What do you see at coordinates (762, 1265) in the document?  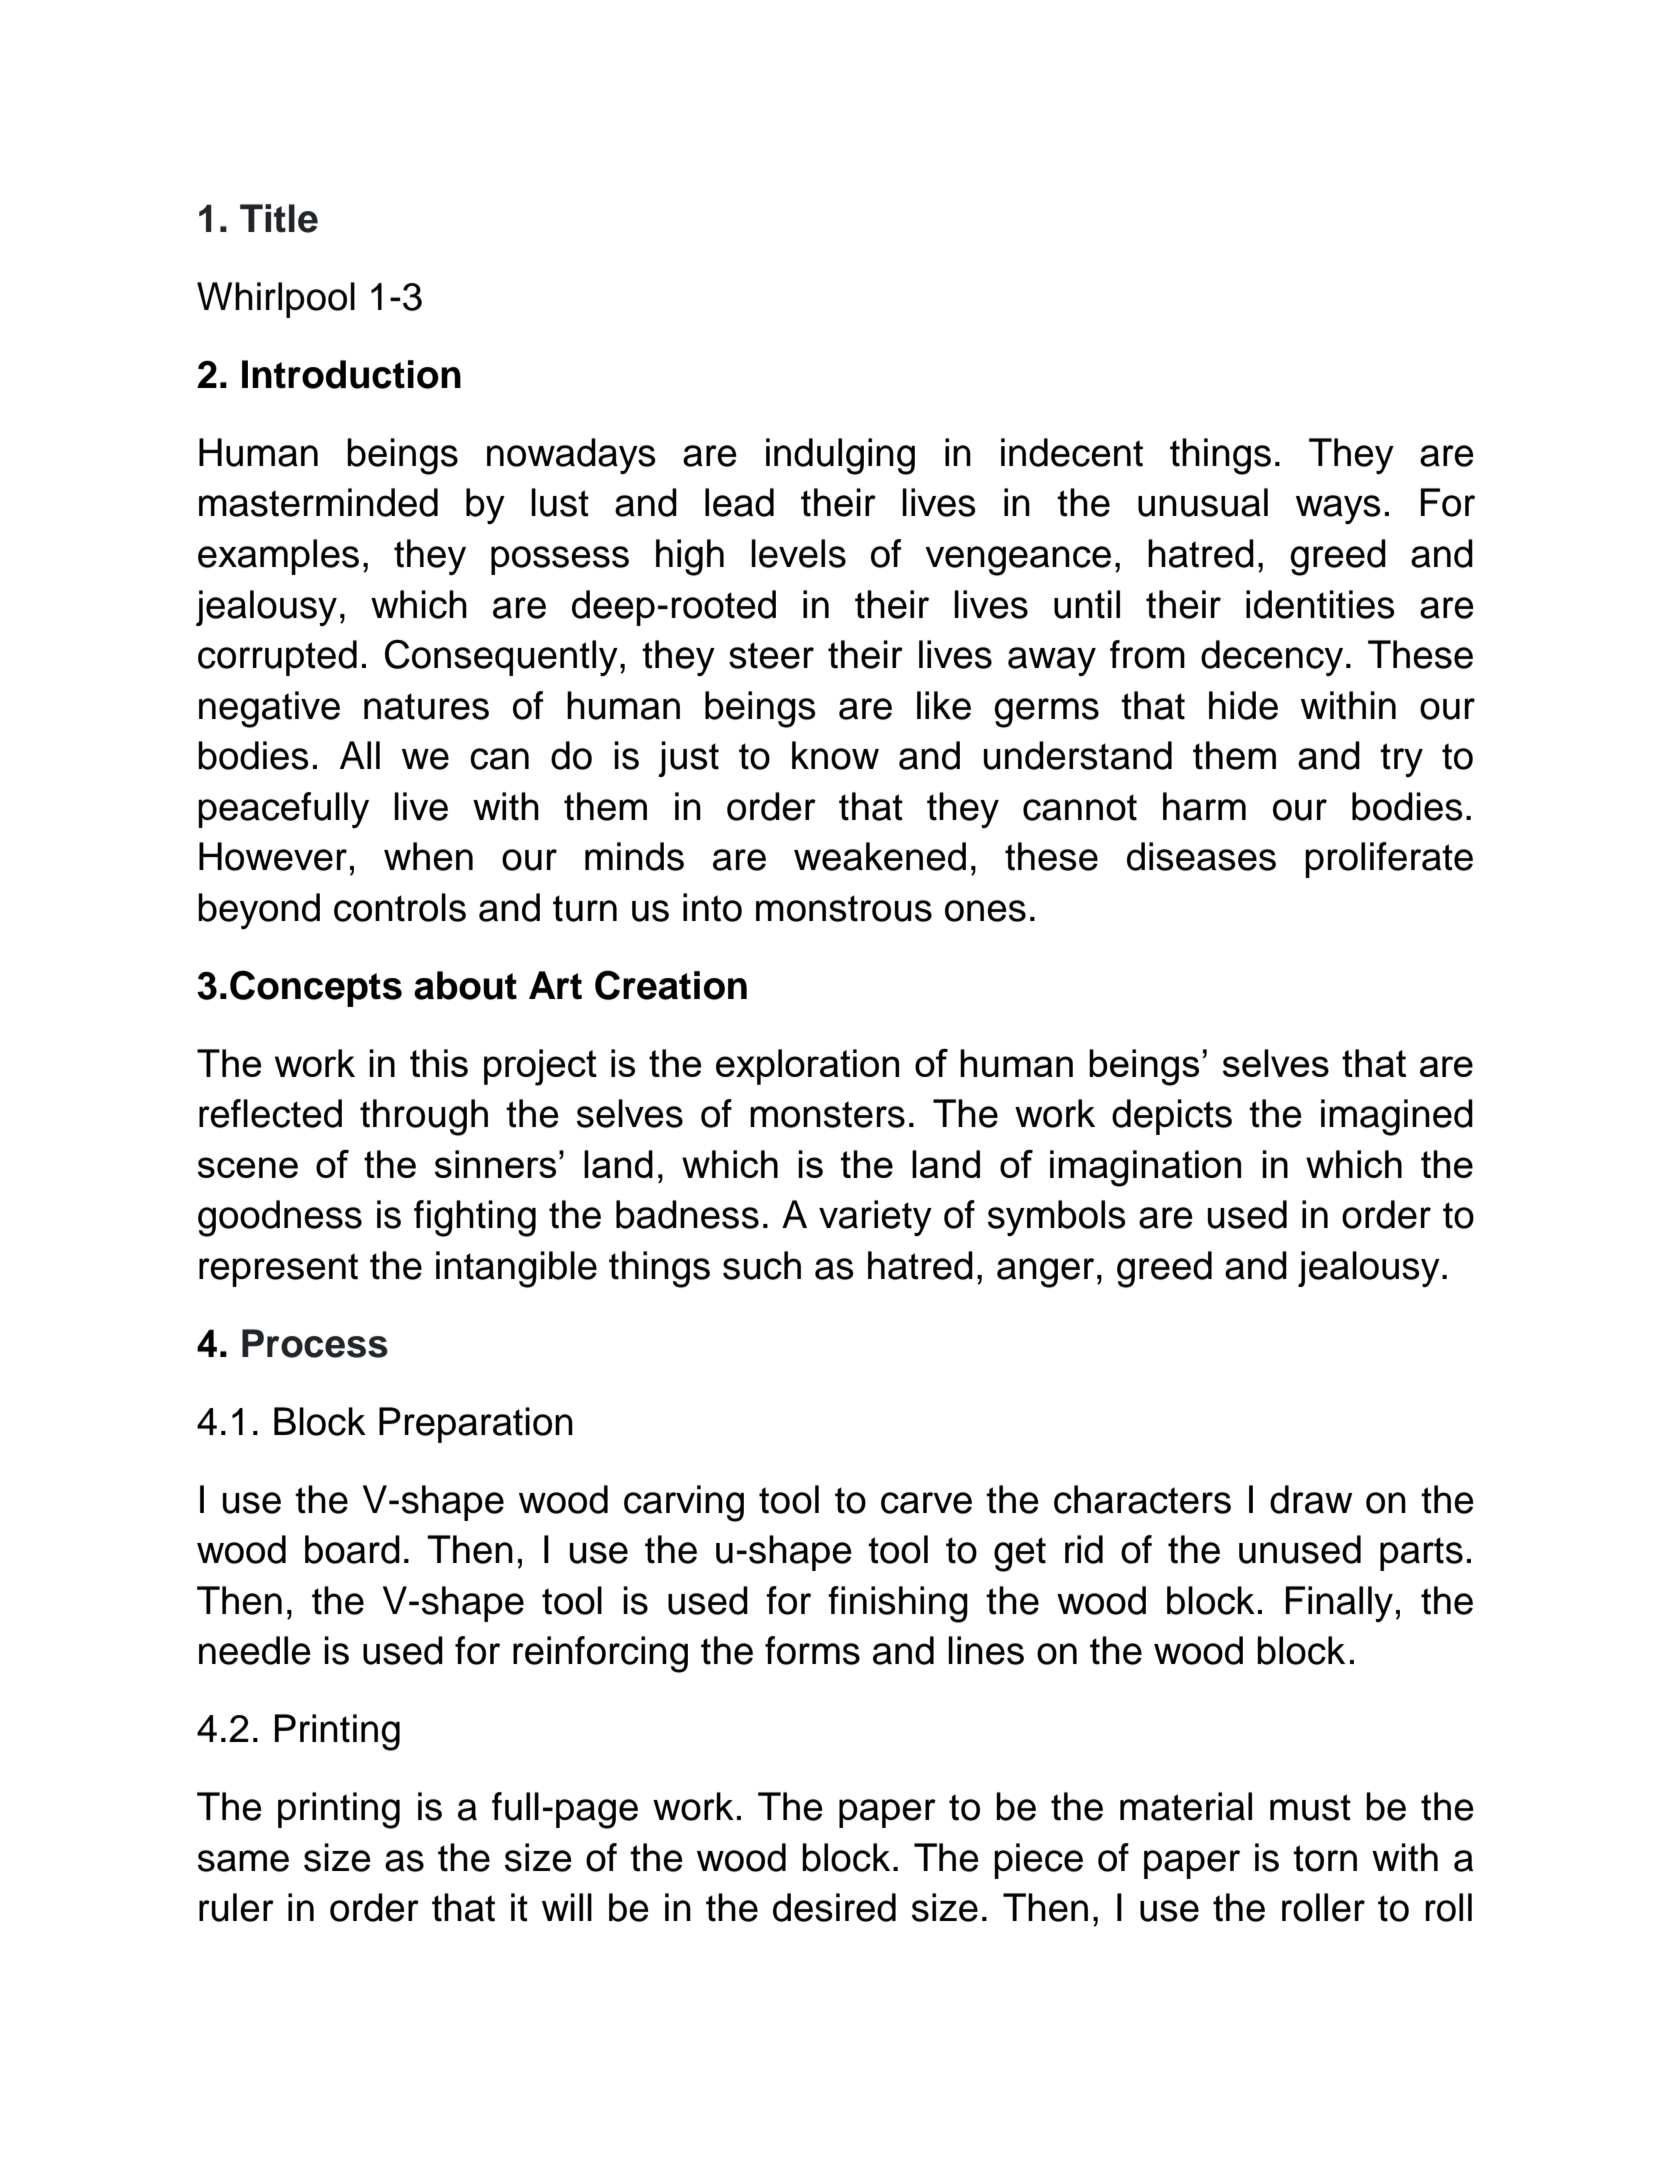 I see `such` at bounding box center [762, 1265].
